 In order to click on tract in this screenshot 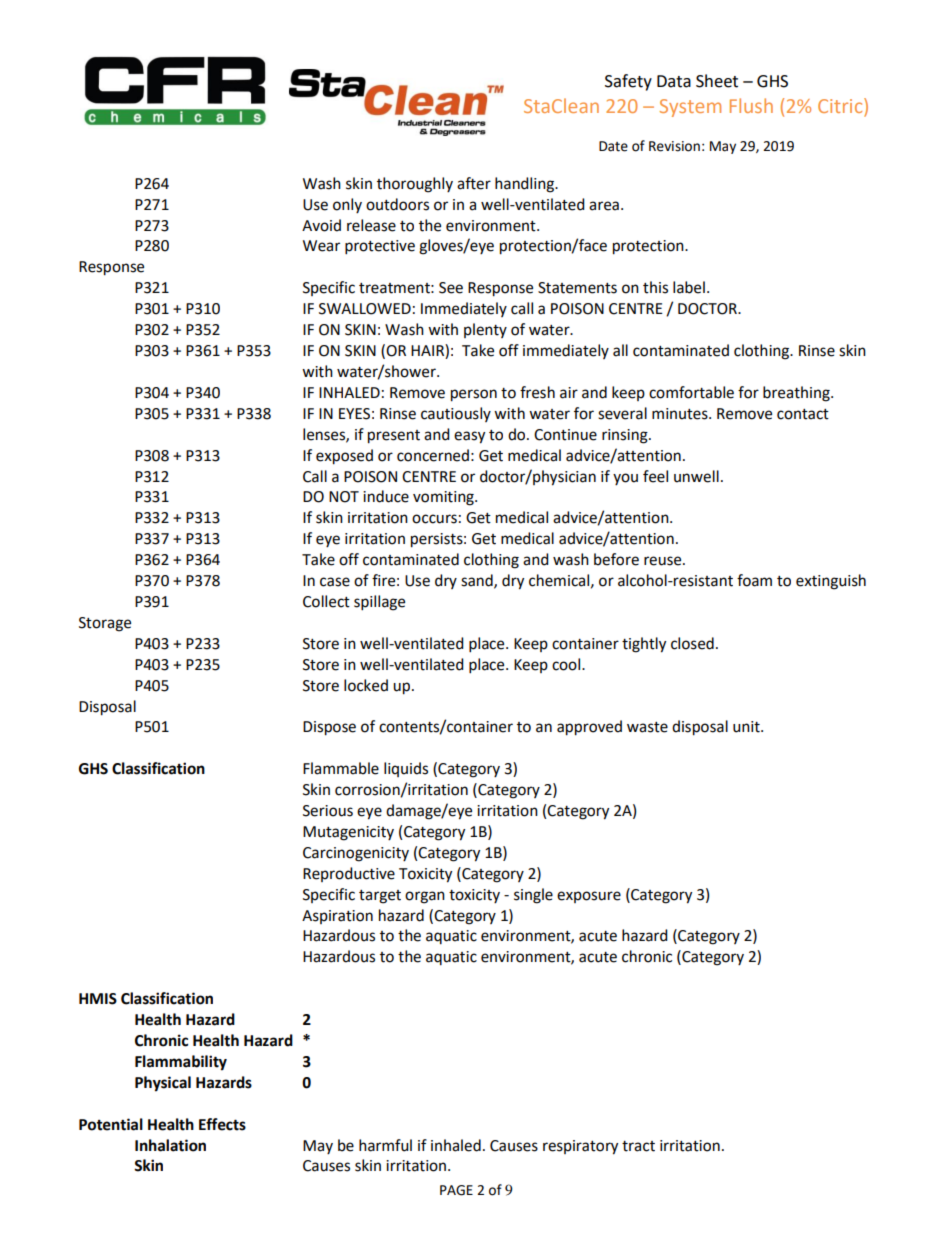, I will do `click(638, 1146)`.
